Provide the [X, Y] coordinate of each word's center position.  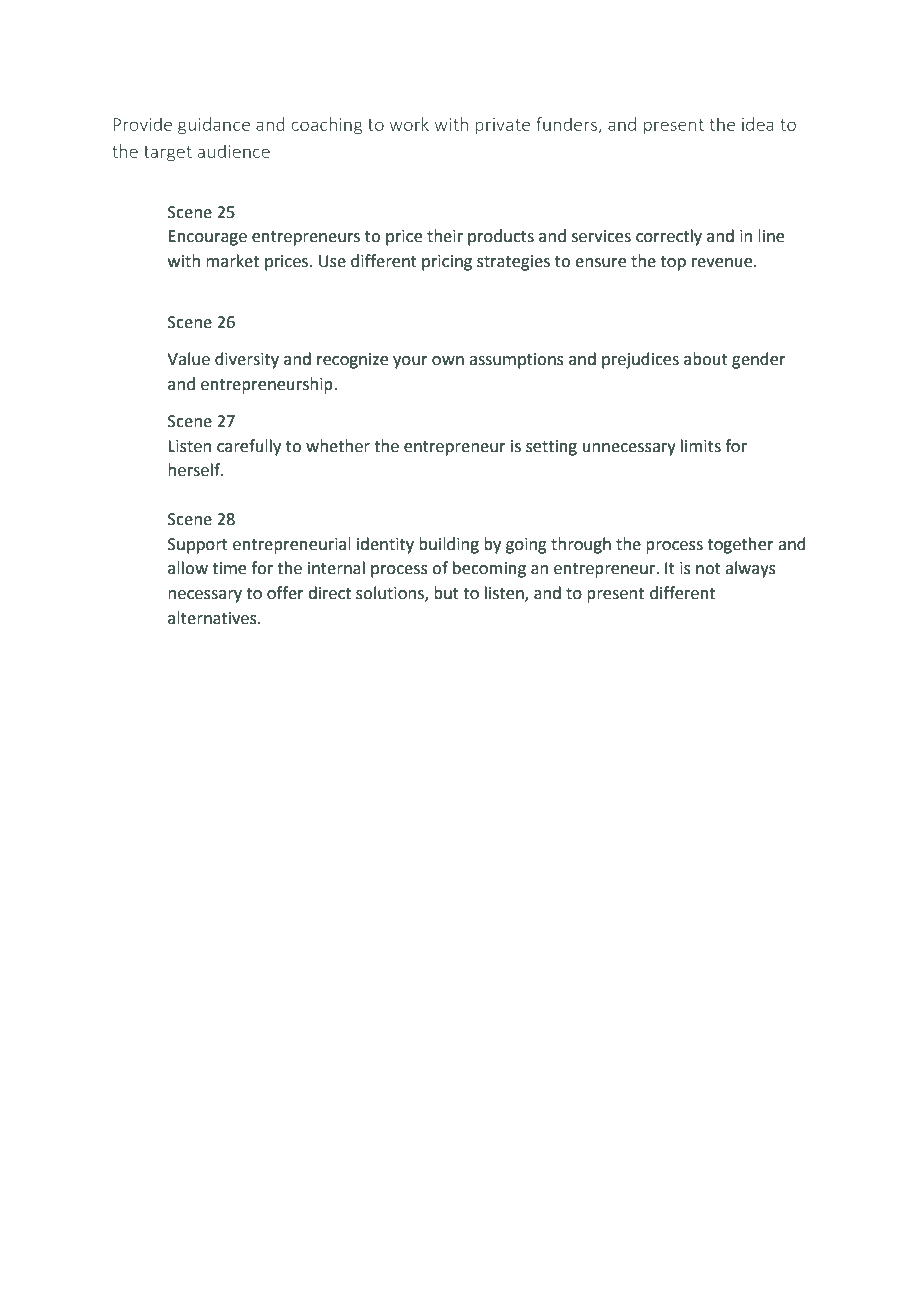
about [706, 359]
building [449, 545]
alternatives [213, 618]
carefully [249, 447]
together [740, 545]
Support [198, 546]
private [502, 126]
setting [551, 448]
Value [188, 359]
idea [758, 124]
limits [701, 446]
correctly [669, 237]
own [448, 361]
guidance [214, 126]
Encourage [207, 238]
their [445, 236]
